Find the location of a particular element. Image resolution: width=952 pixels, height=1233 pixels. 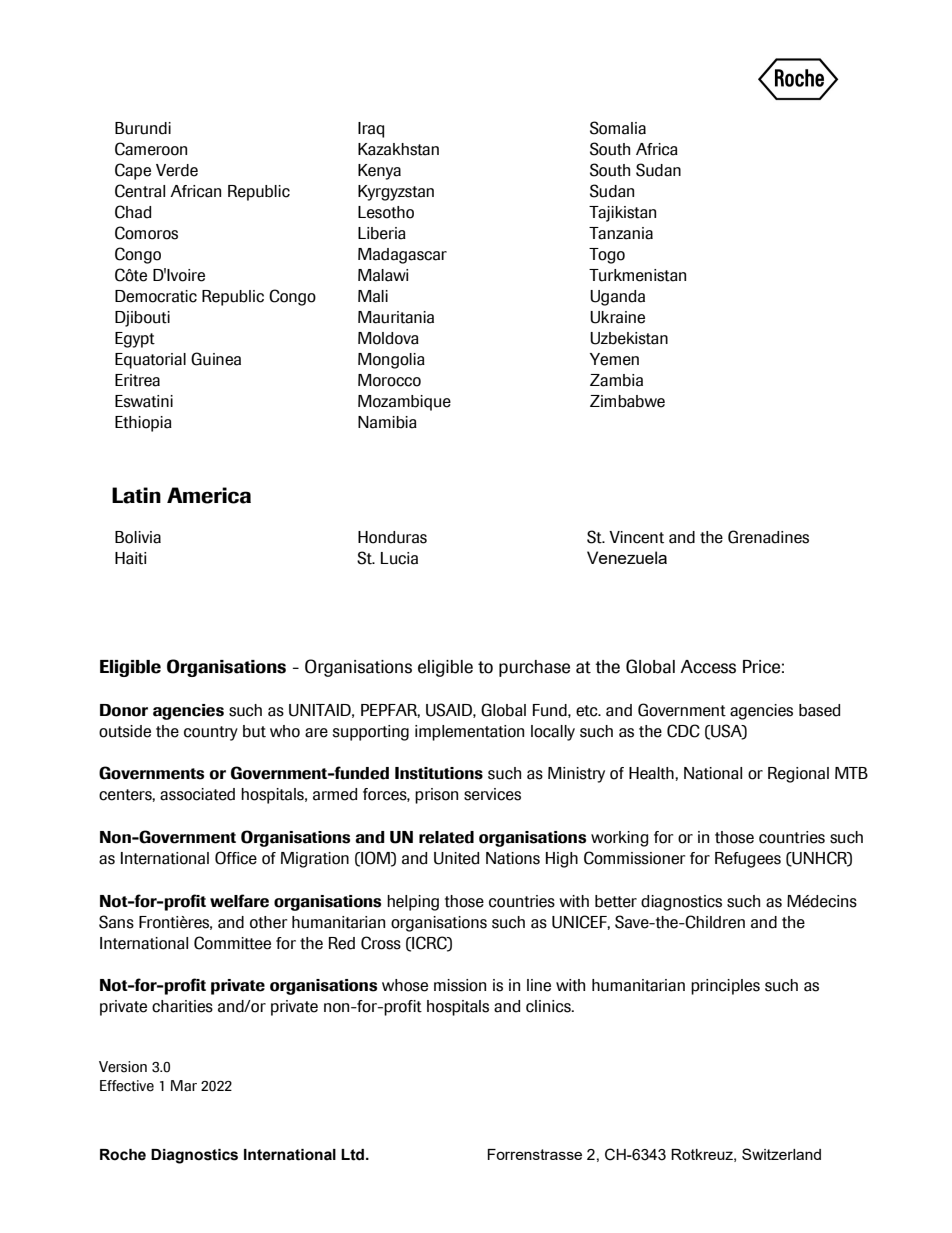

Tajikistan is located at coordinates (622, 214).
